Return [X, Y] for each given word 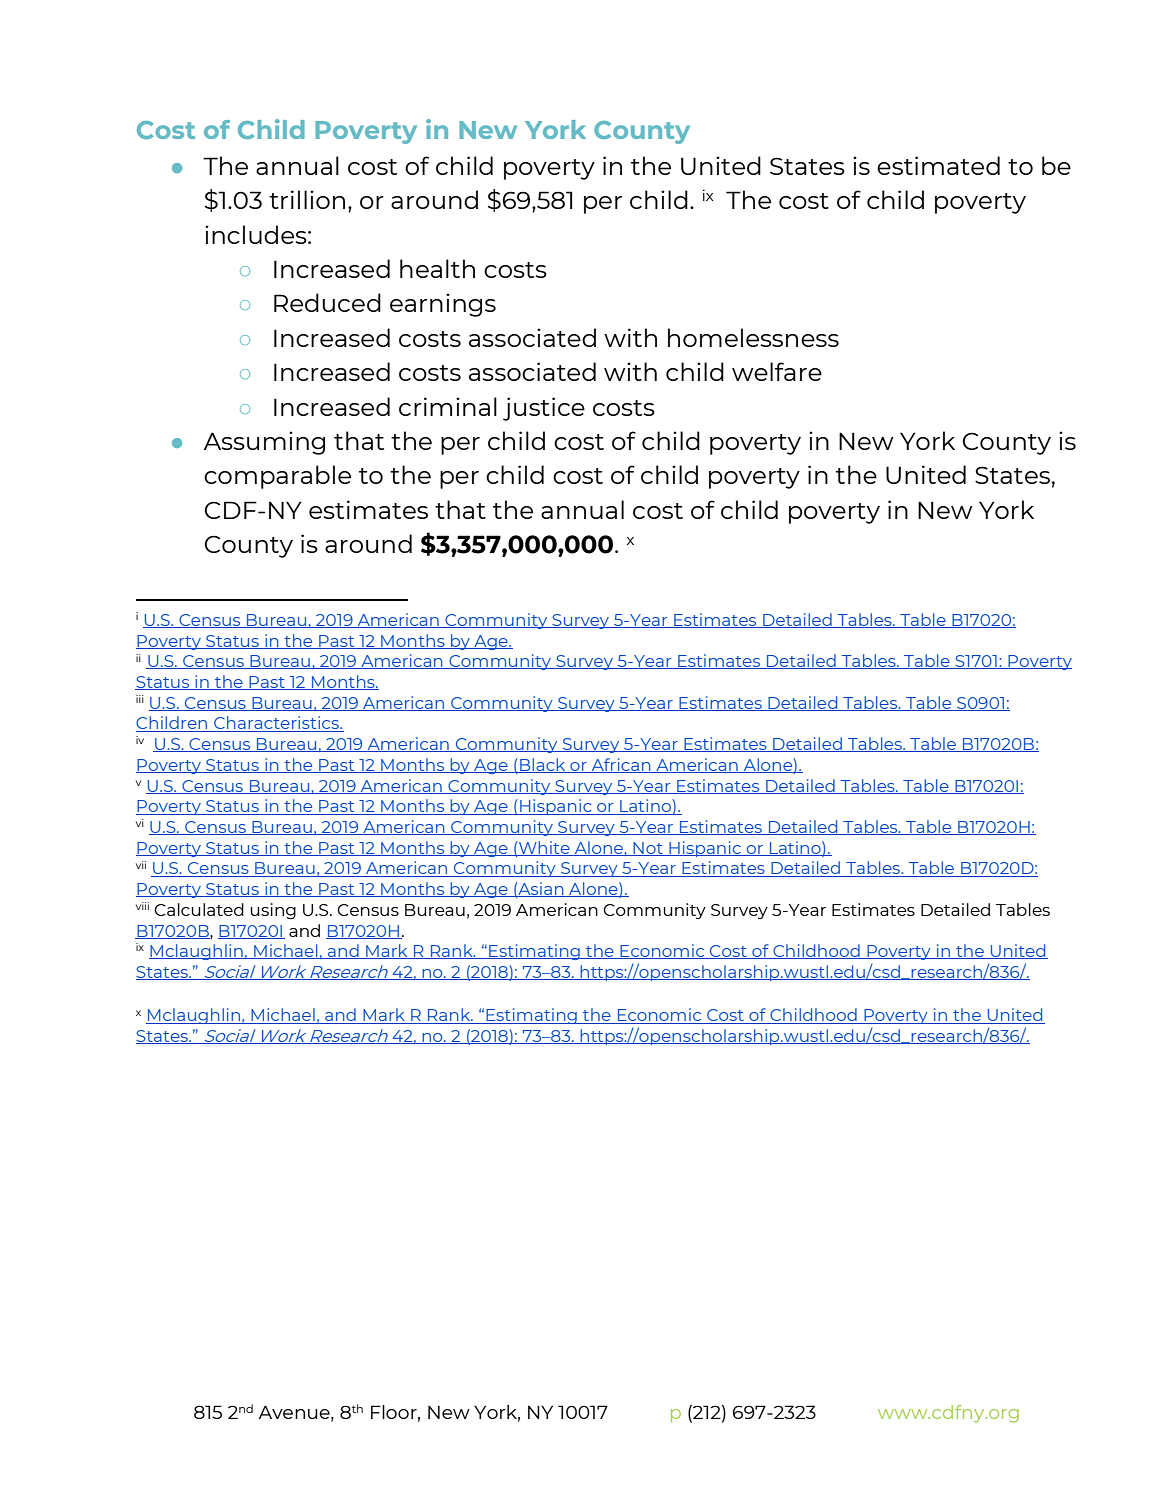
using [273, 911]
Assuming [264, 443]
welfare [777, 371]
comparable [277, 477]
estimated [938, 165]
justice [544, 409]
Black [543, 765]
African [621, 765]
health [437, 268]
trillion [307, 199]
